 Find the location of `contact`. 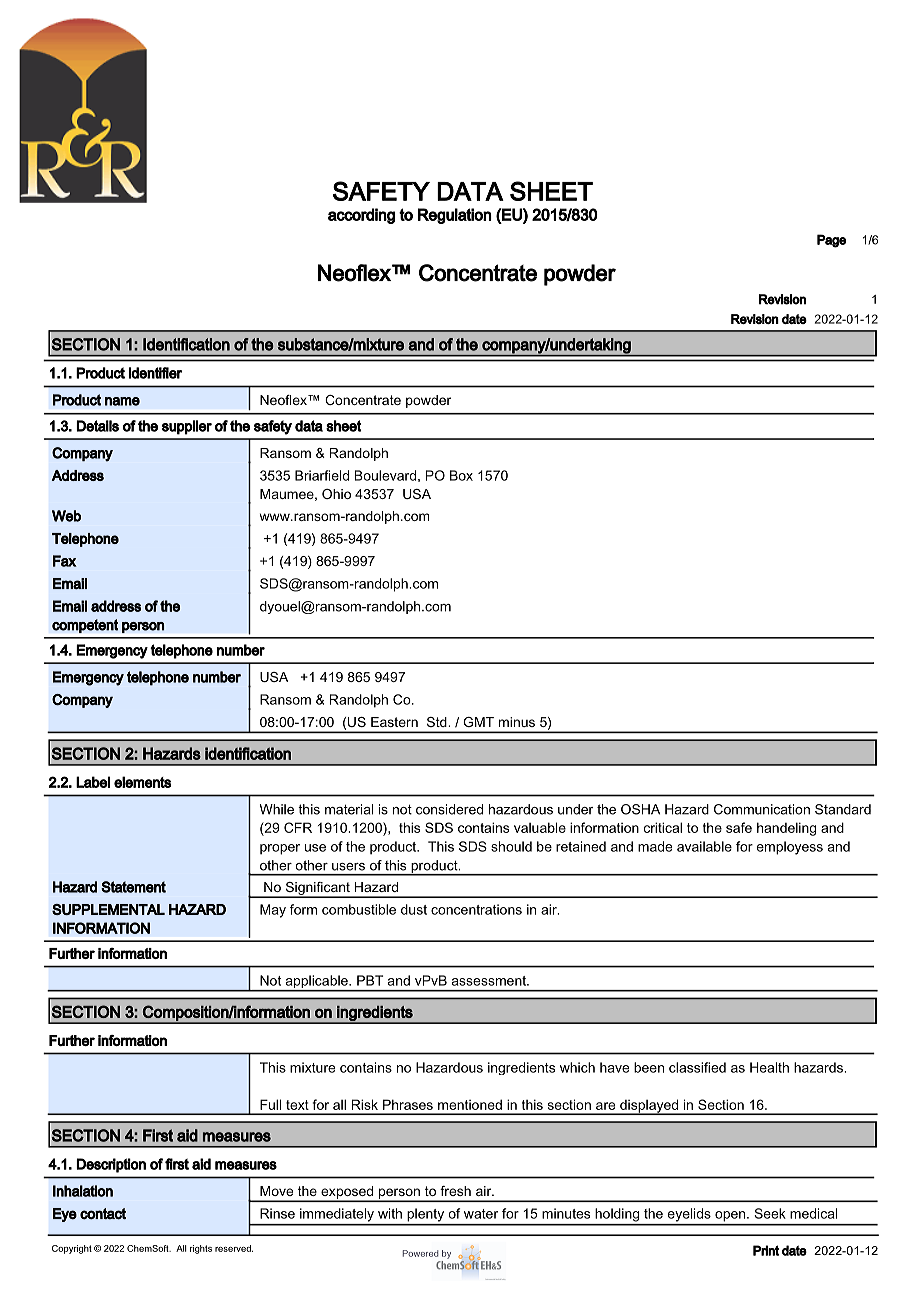

contact is located at coordinates (103, 1214).
